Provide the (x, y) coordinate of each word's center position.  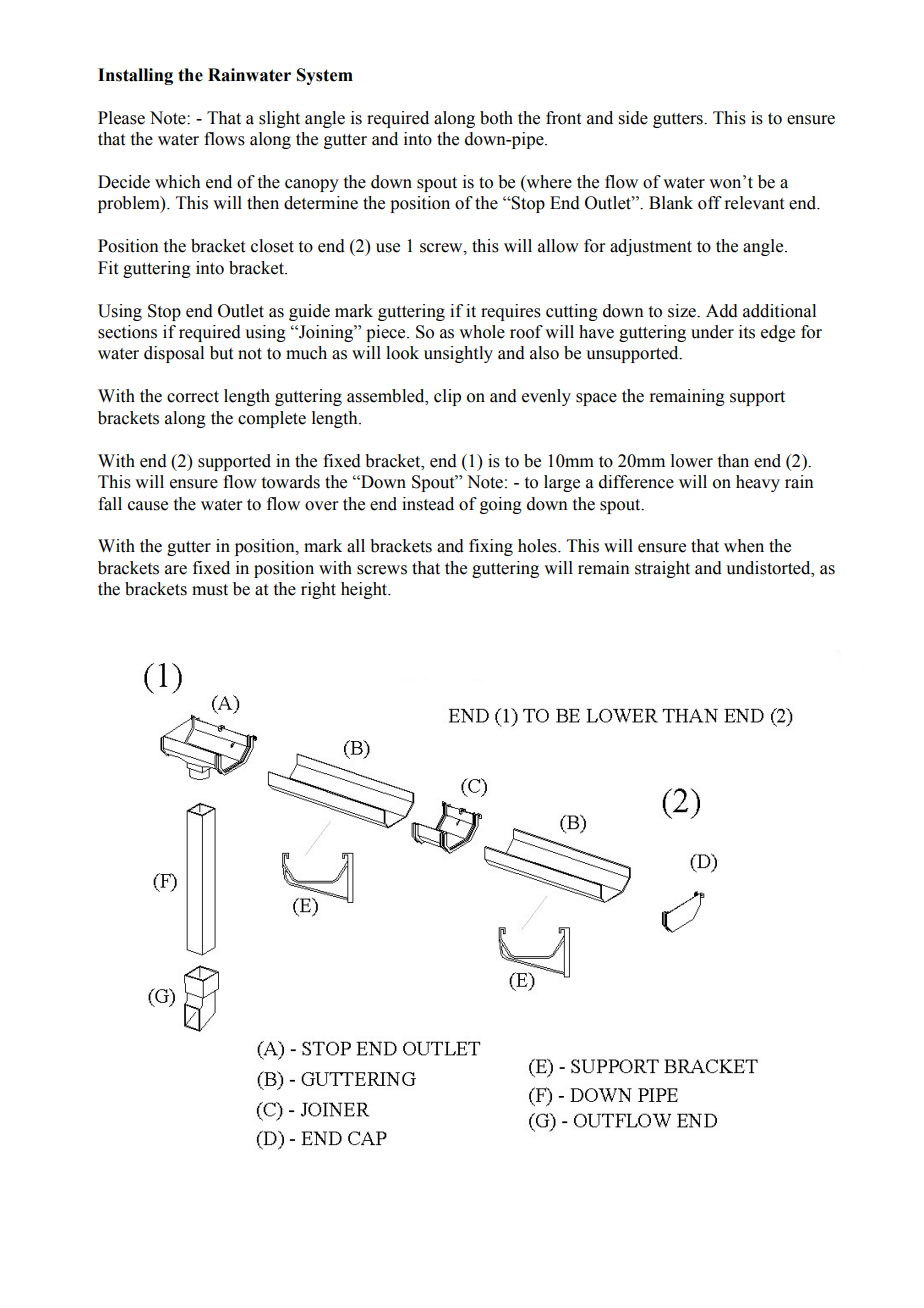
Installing (135, 76)
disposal (174, 354)
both (496, 118)
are (176, 570)
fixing (491, 547)
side (633, 118)
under (712, 332)
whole (482, 332)
